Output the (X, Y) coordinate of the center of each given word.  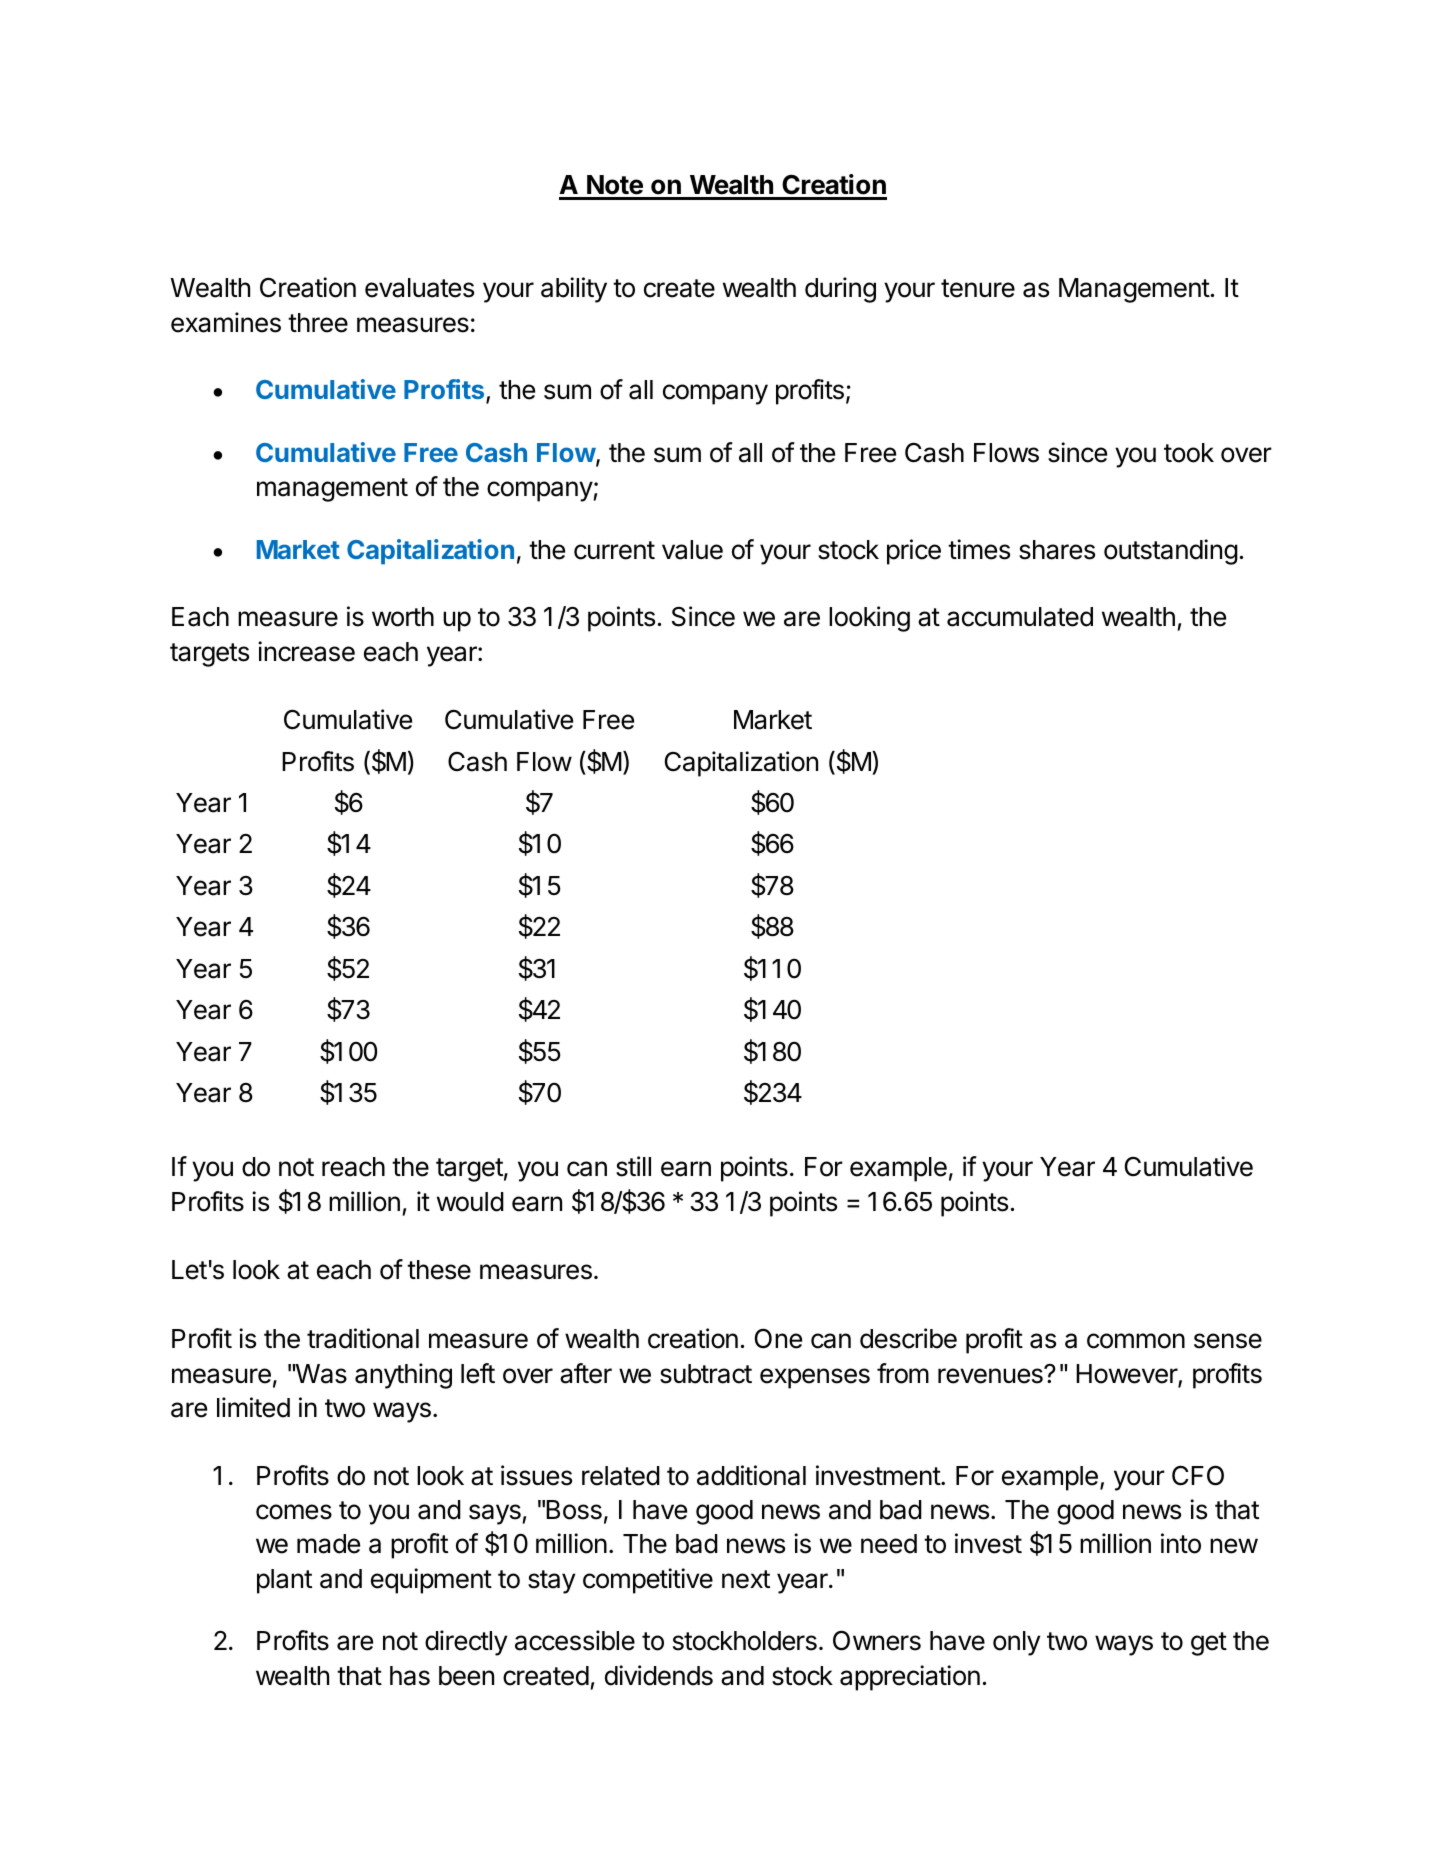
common (1136, 1341)
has (410, 1676)
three (318, 323)
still (633, 1166)
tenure (978, 288)
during (840, 290)
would (470, 1202)
